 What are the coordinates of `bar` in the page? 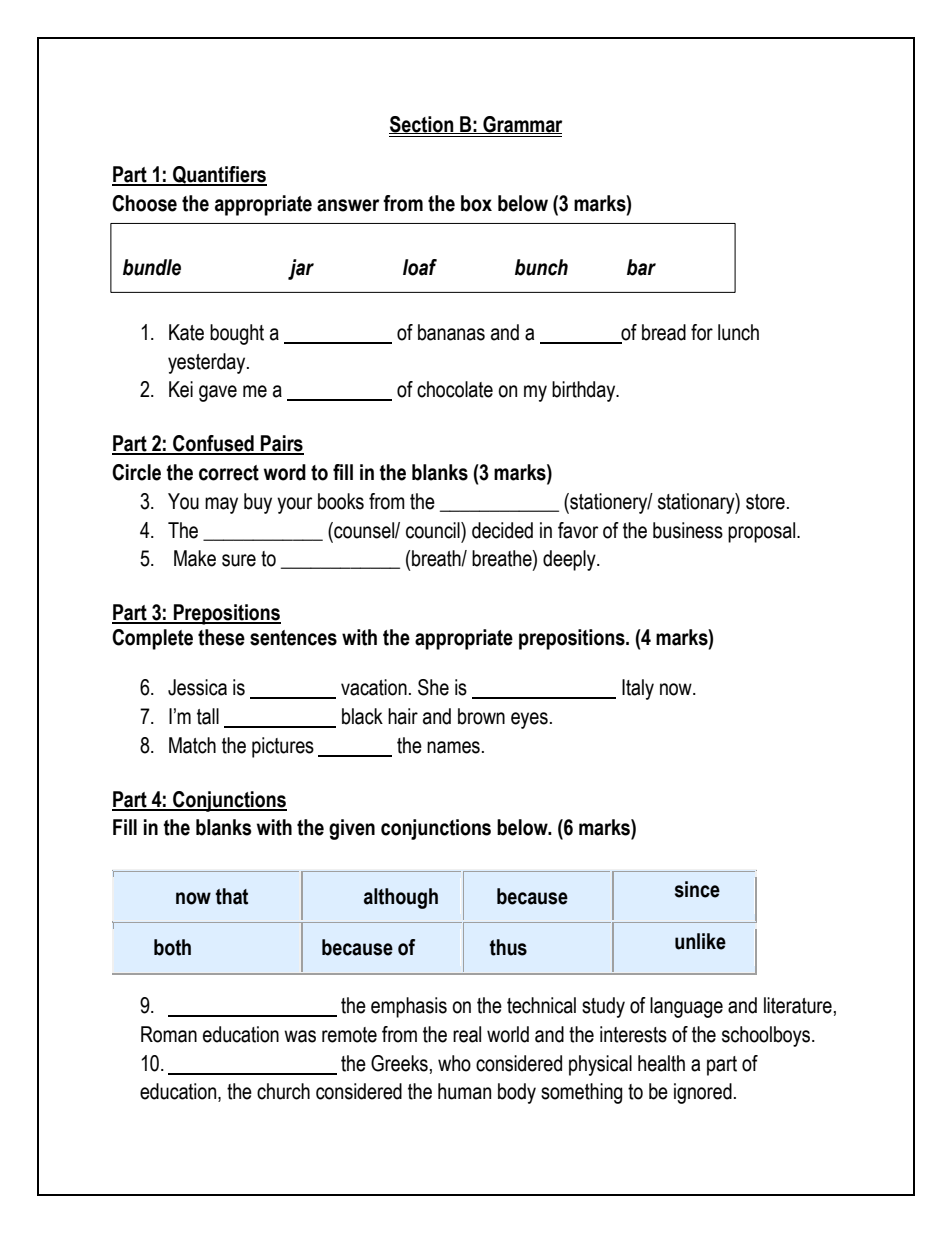 It's located at (641, 267).
